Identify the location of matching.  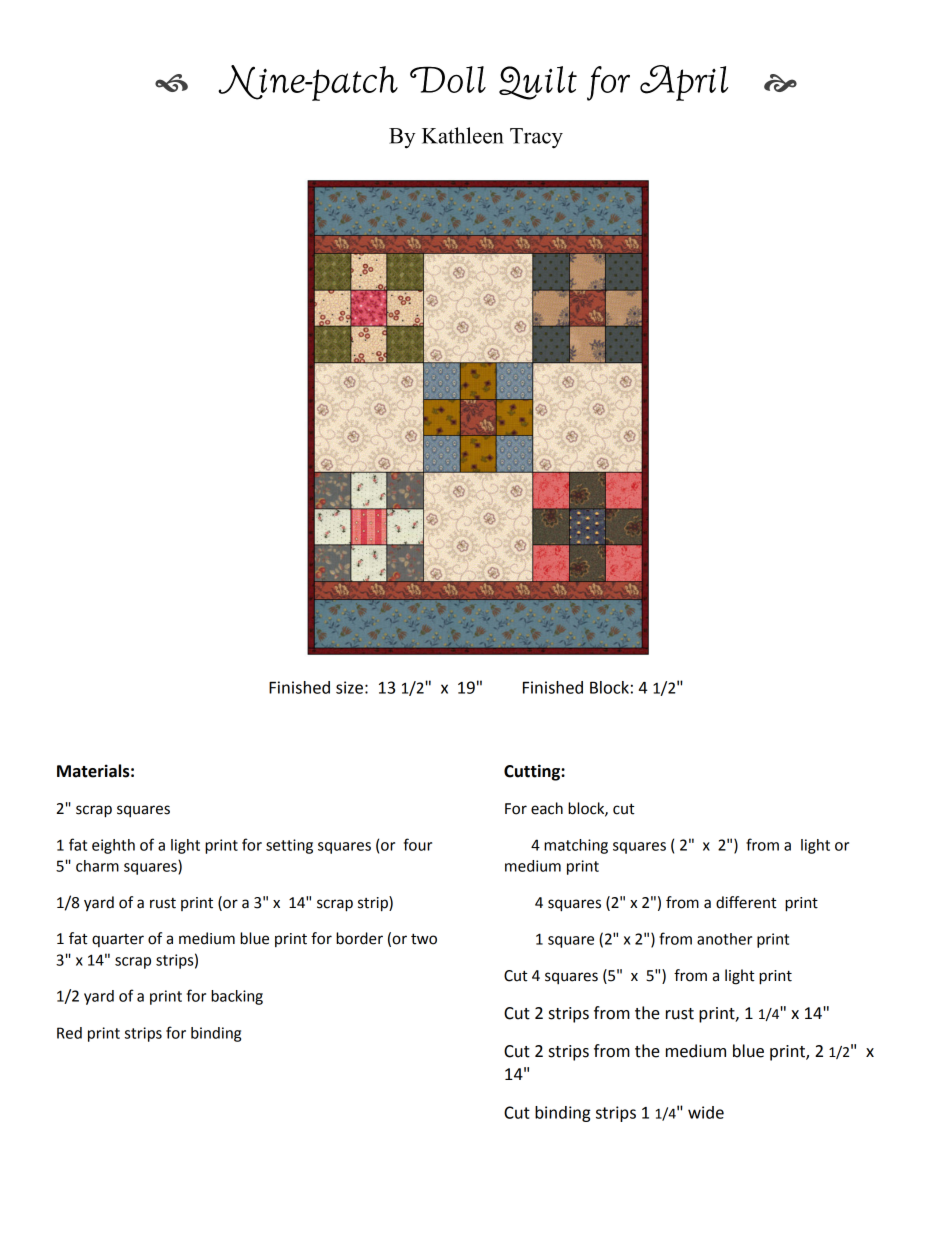
(576, 846).
